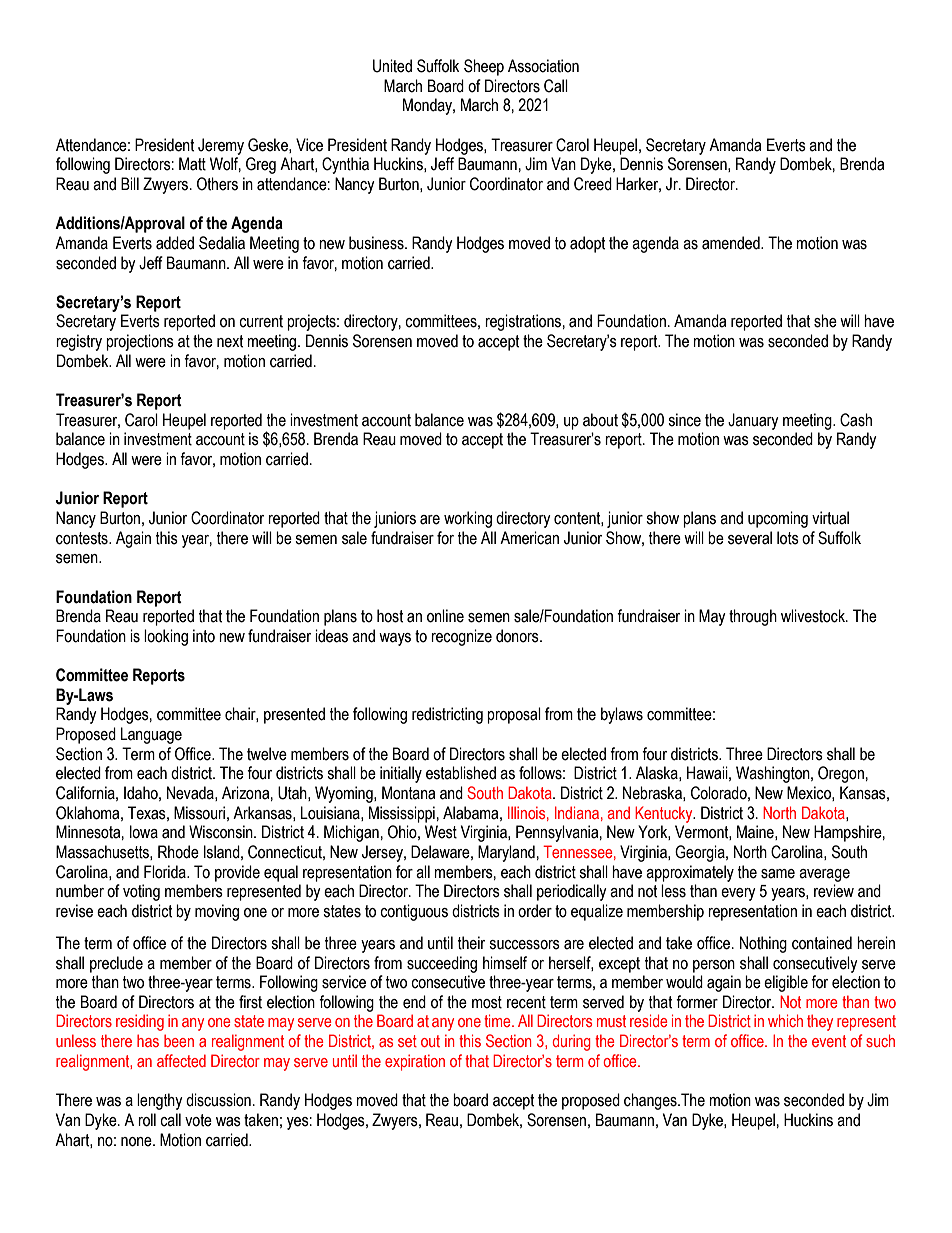  What do you see at coordinates (221, 146) in the screenshot?
I see `Jeremy` at bounding box center [221, 146].
